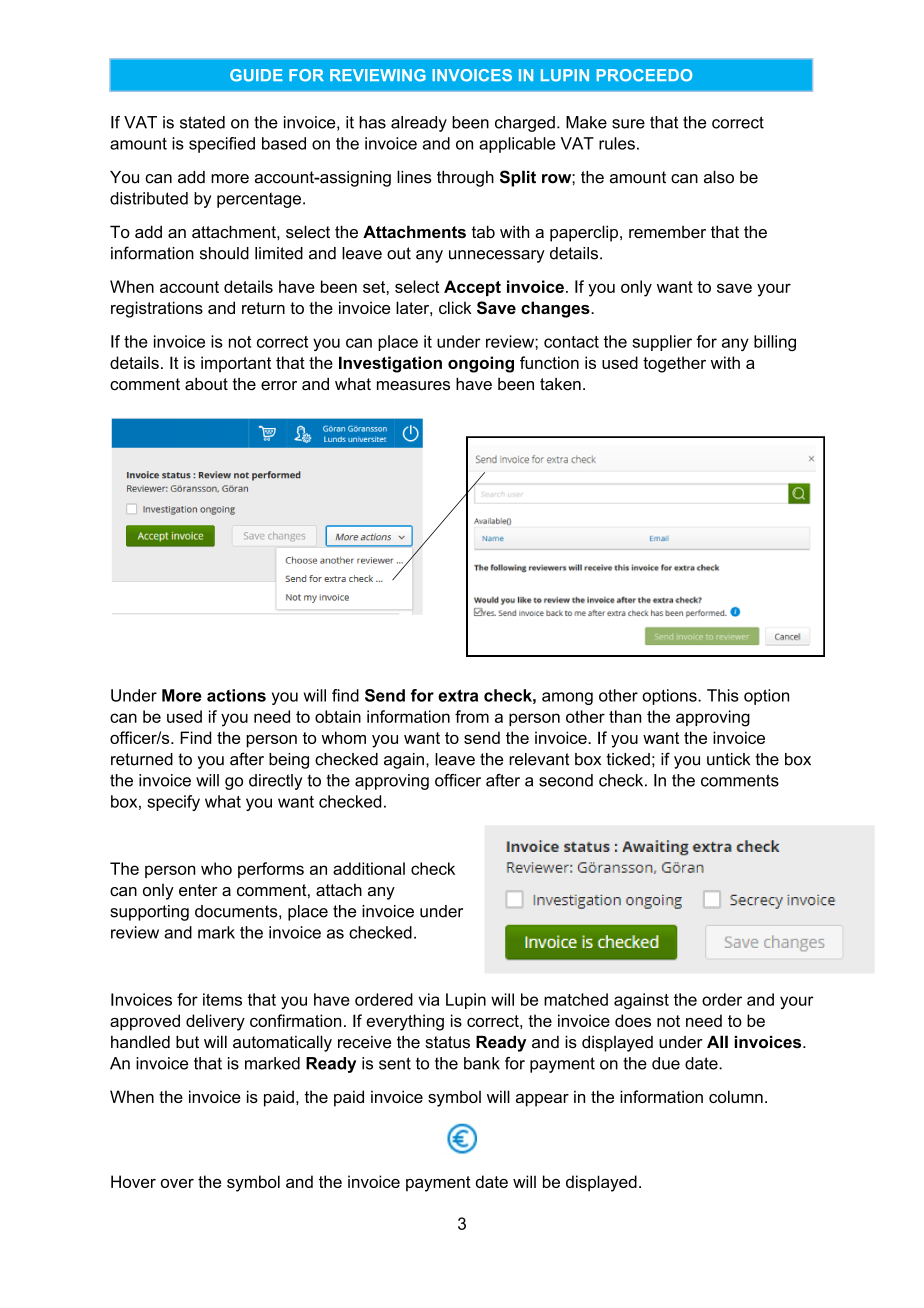  Describe the element at coordinates (728, 759) in the page. I see `untick` at that location.
